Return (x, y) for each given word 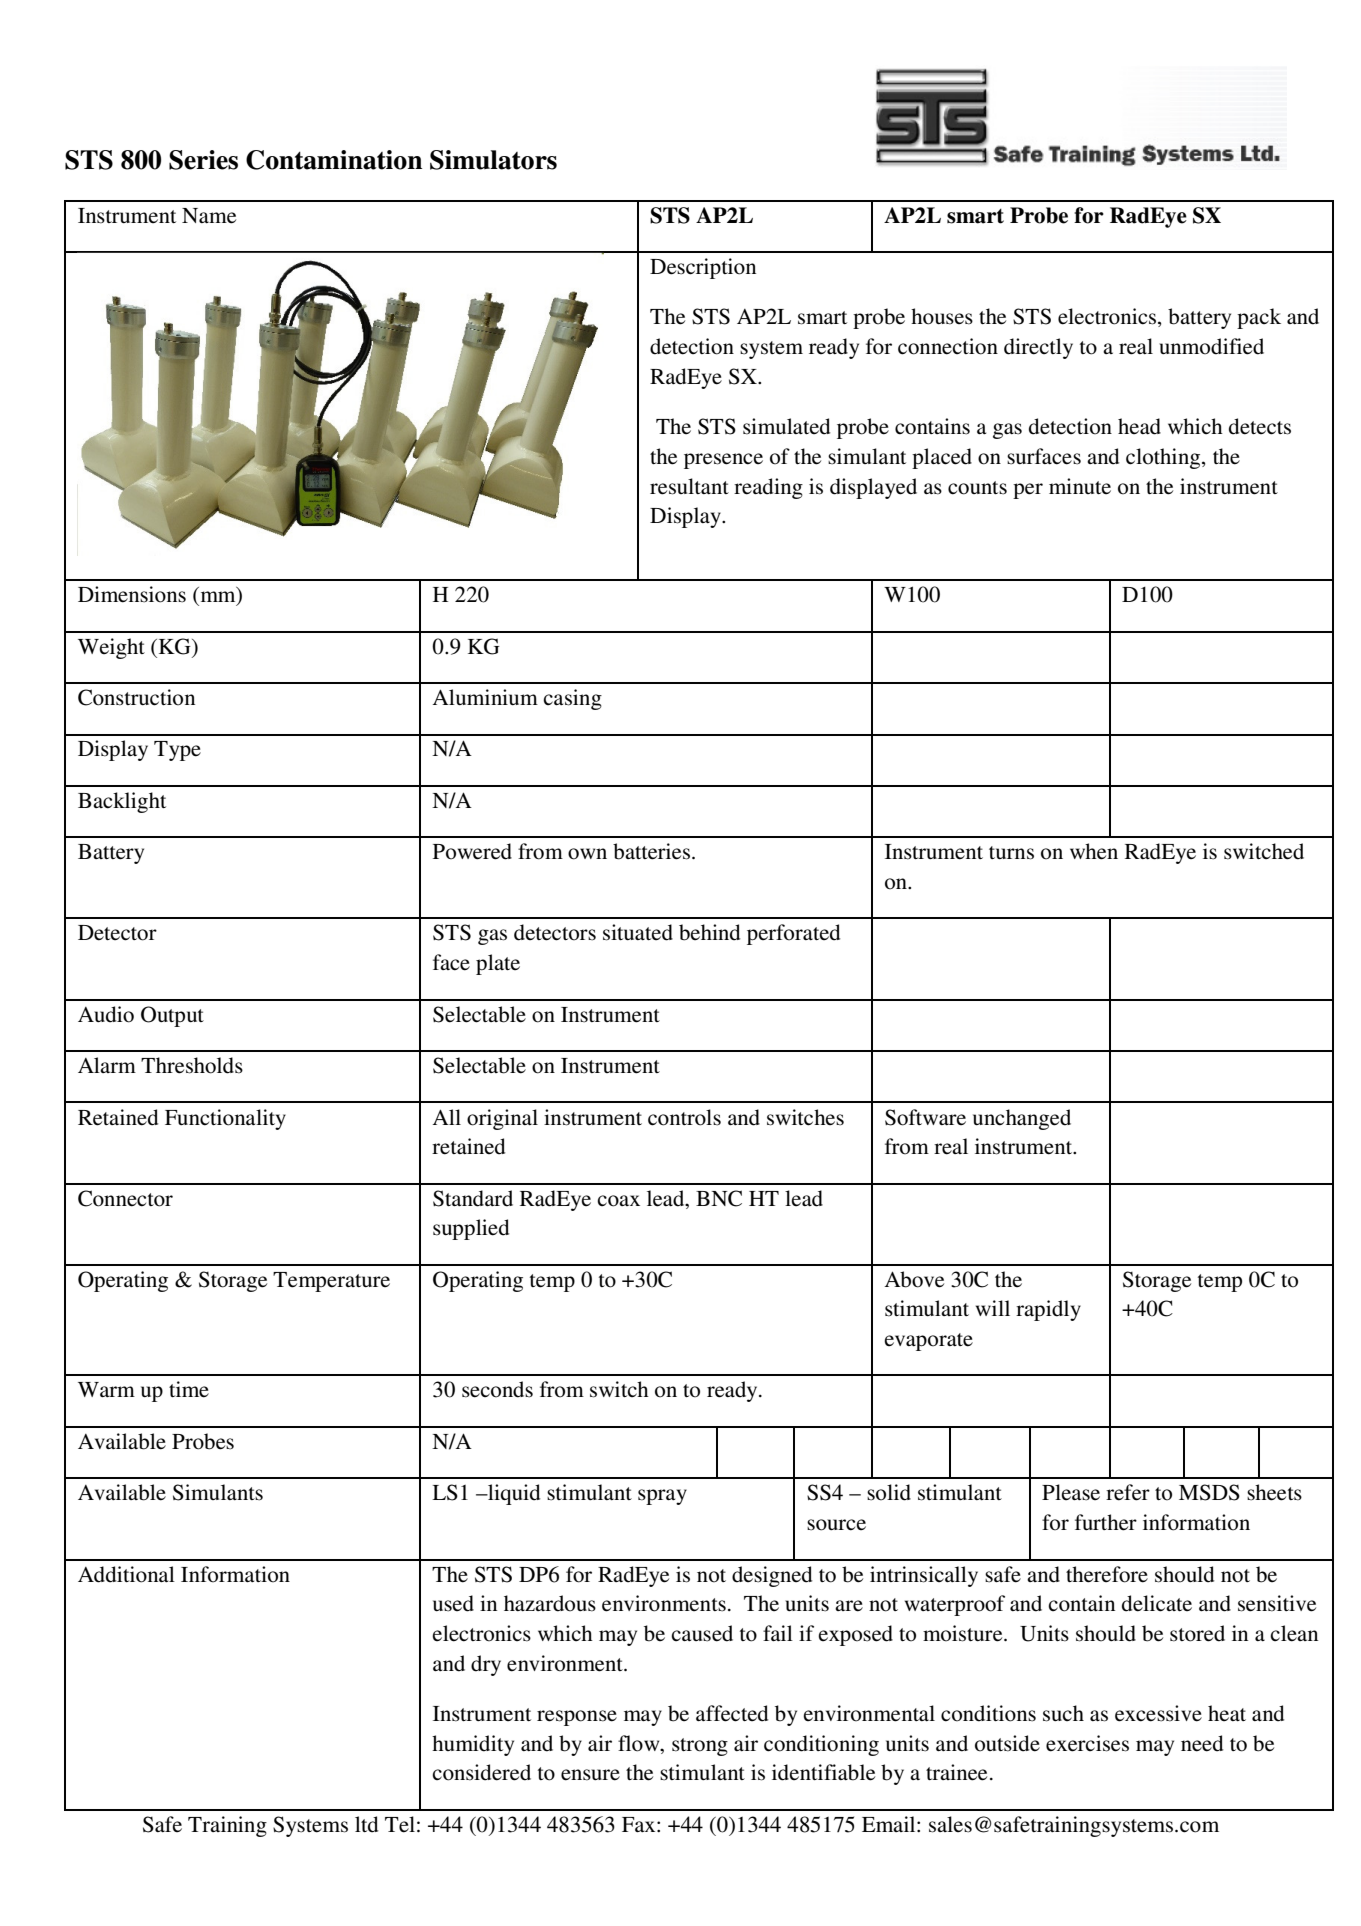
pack (1259, 318)
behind (709, 932)
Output (172, 1016)
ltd (366, 1824)
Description (703, 268)
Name (209, 216)
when (1094, 851)
